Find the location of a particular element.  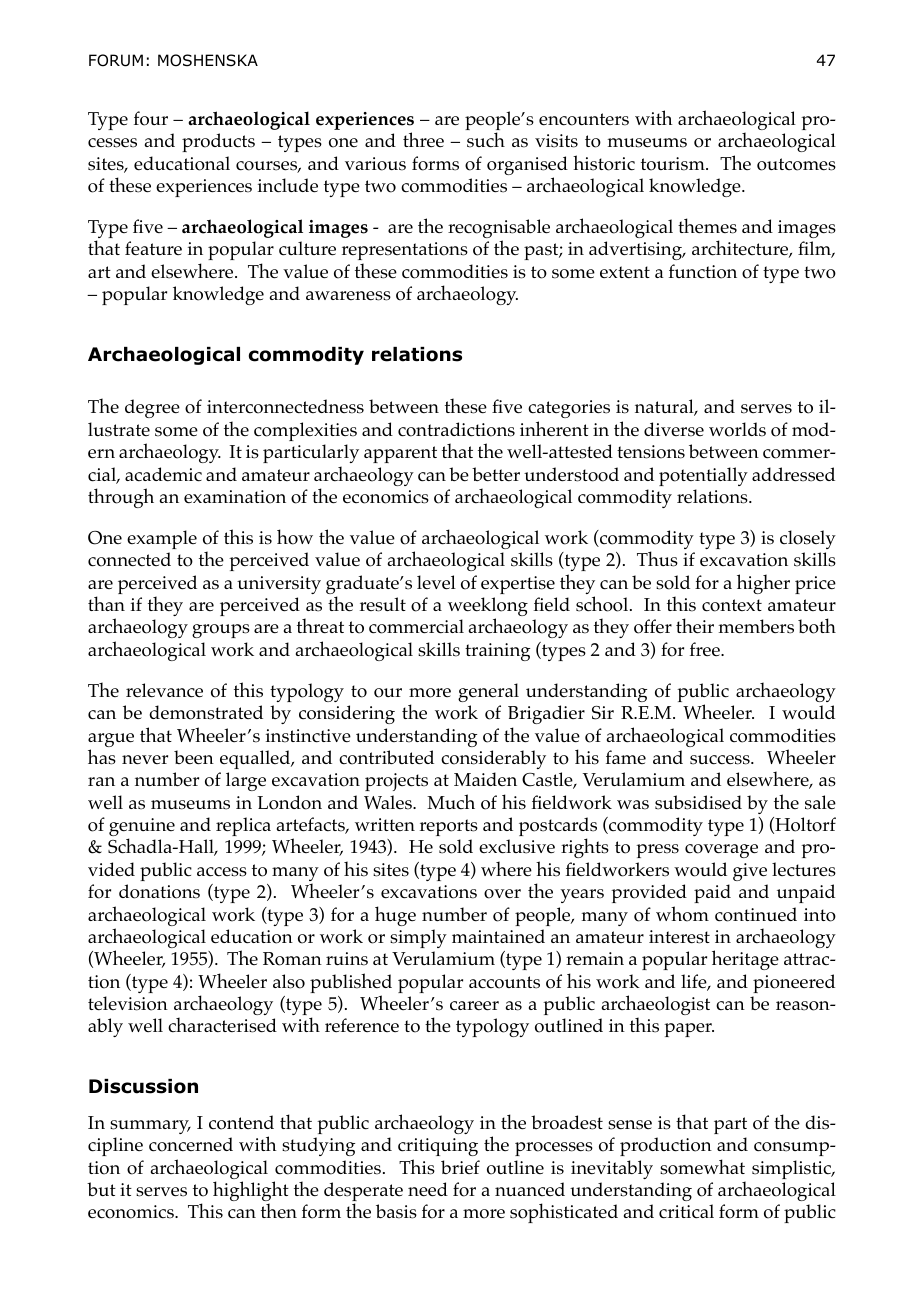

tourism is located at coordinates (674, 164).
